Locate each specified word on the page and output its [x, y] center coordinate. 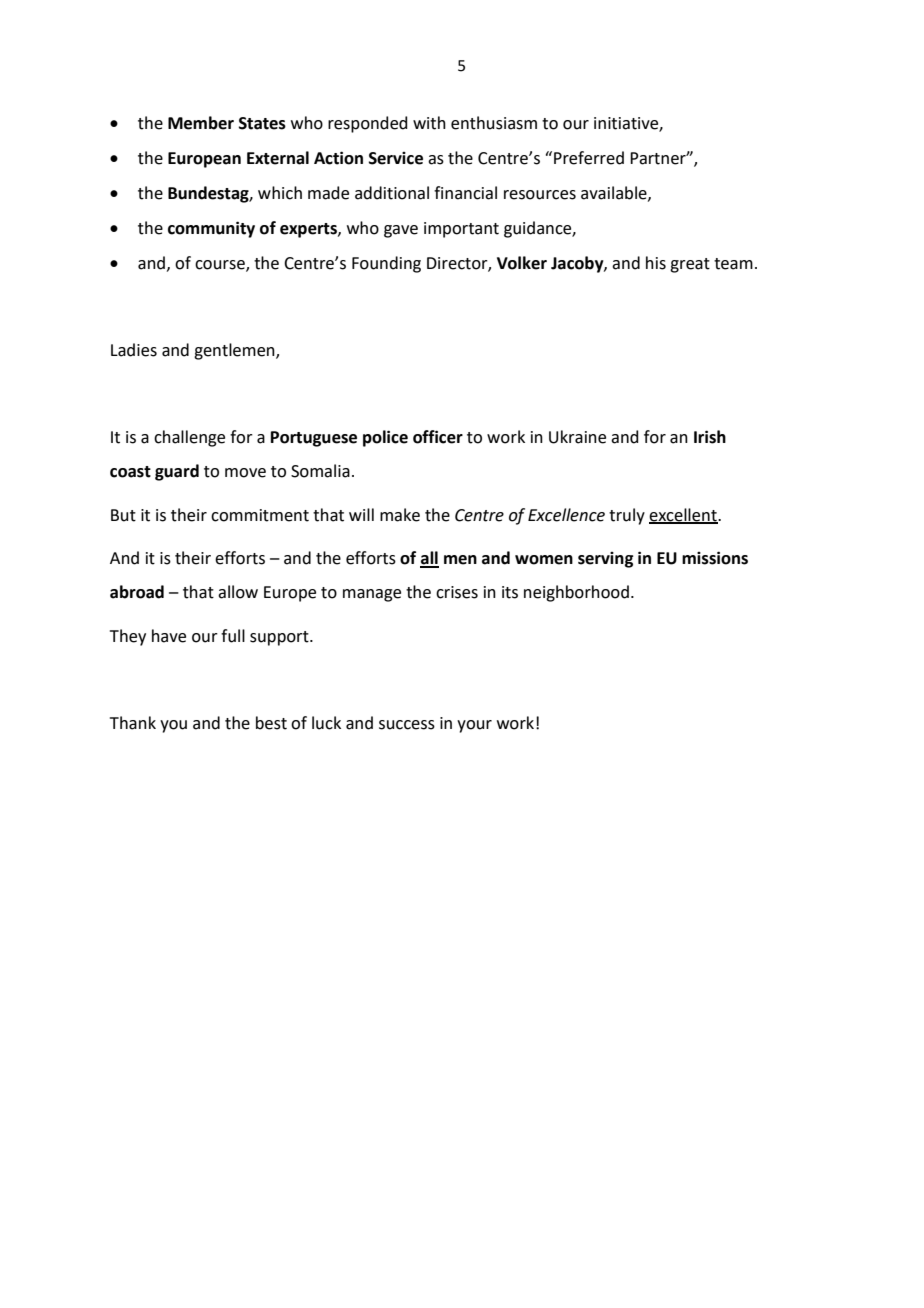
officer [438, 437]
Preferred [589, 158]
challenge [189, 438]
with [429, 123]
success [407, 725]
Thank [133, 723]
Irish [710, 437]
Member [201, 123]
